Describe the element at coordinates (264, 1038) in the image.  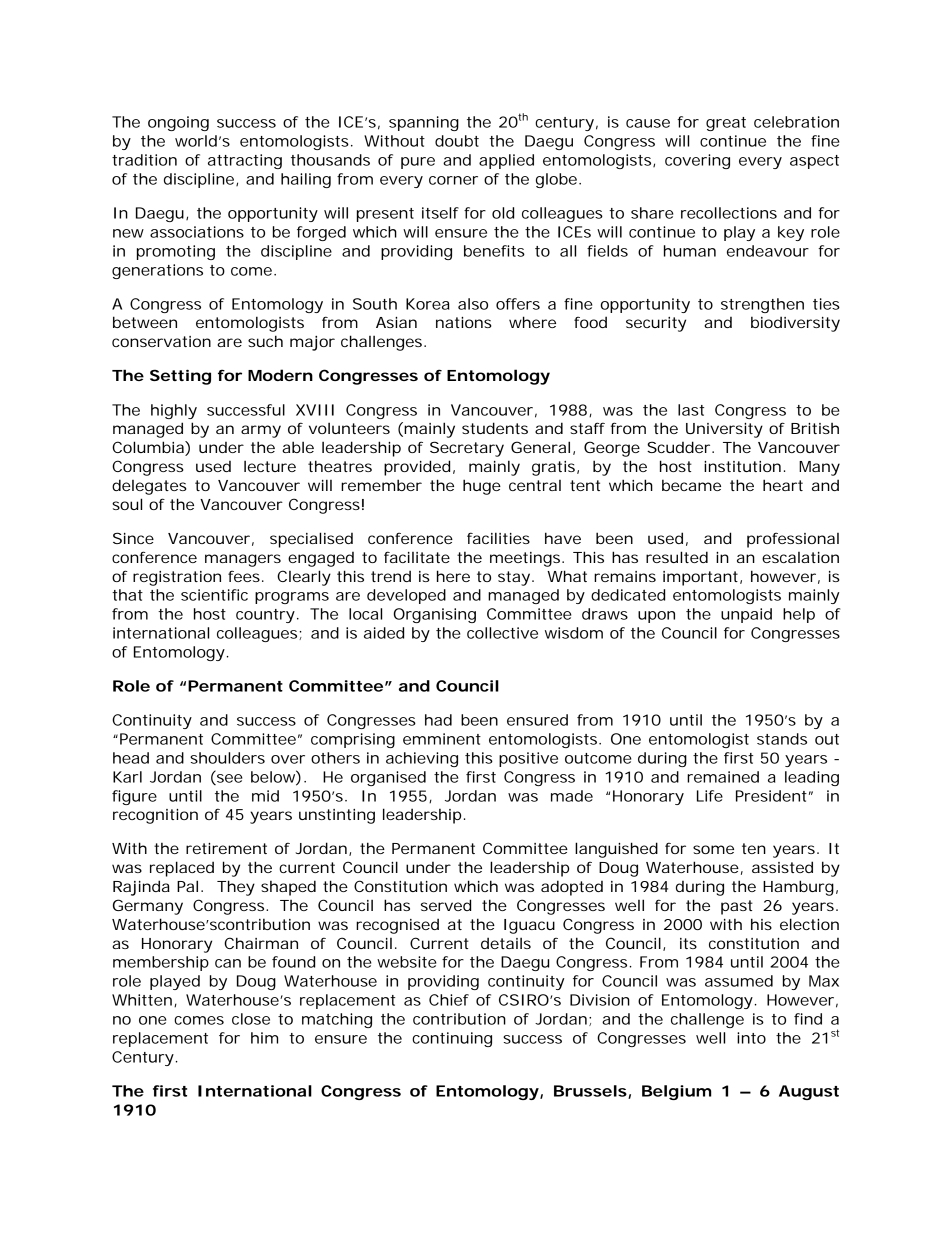
I see `him` at that location.
